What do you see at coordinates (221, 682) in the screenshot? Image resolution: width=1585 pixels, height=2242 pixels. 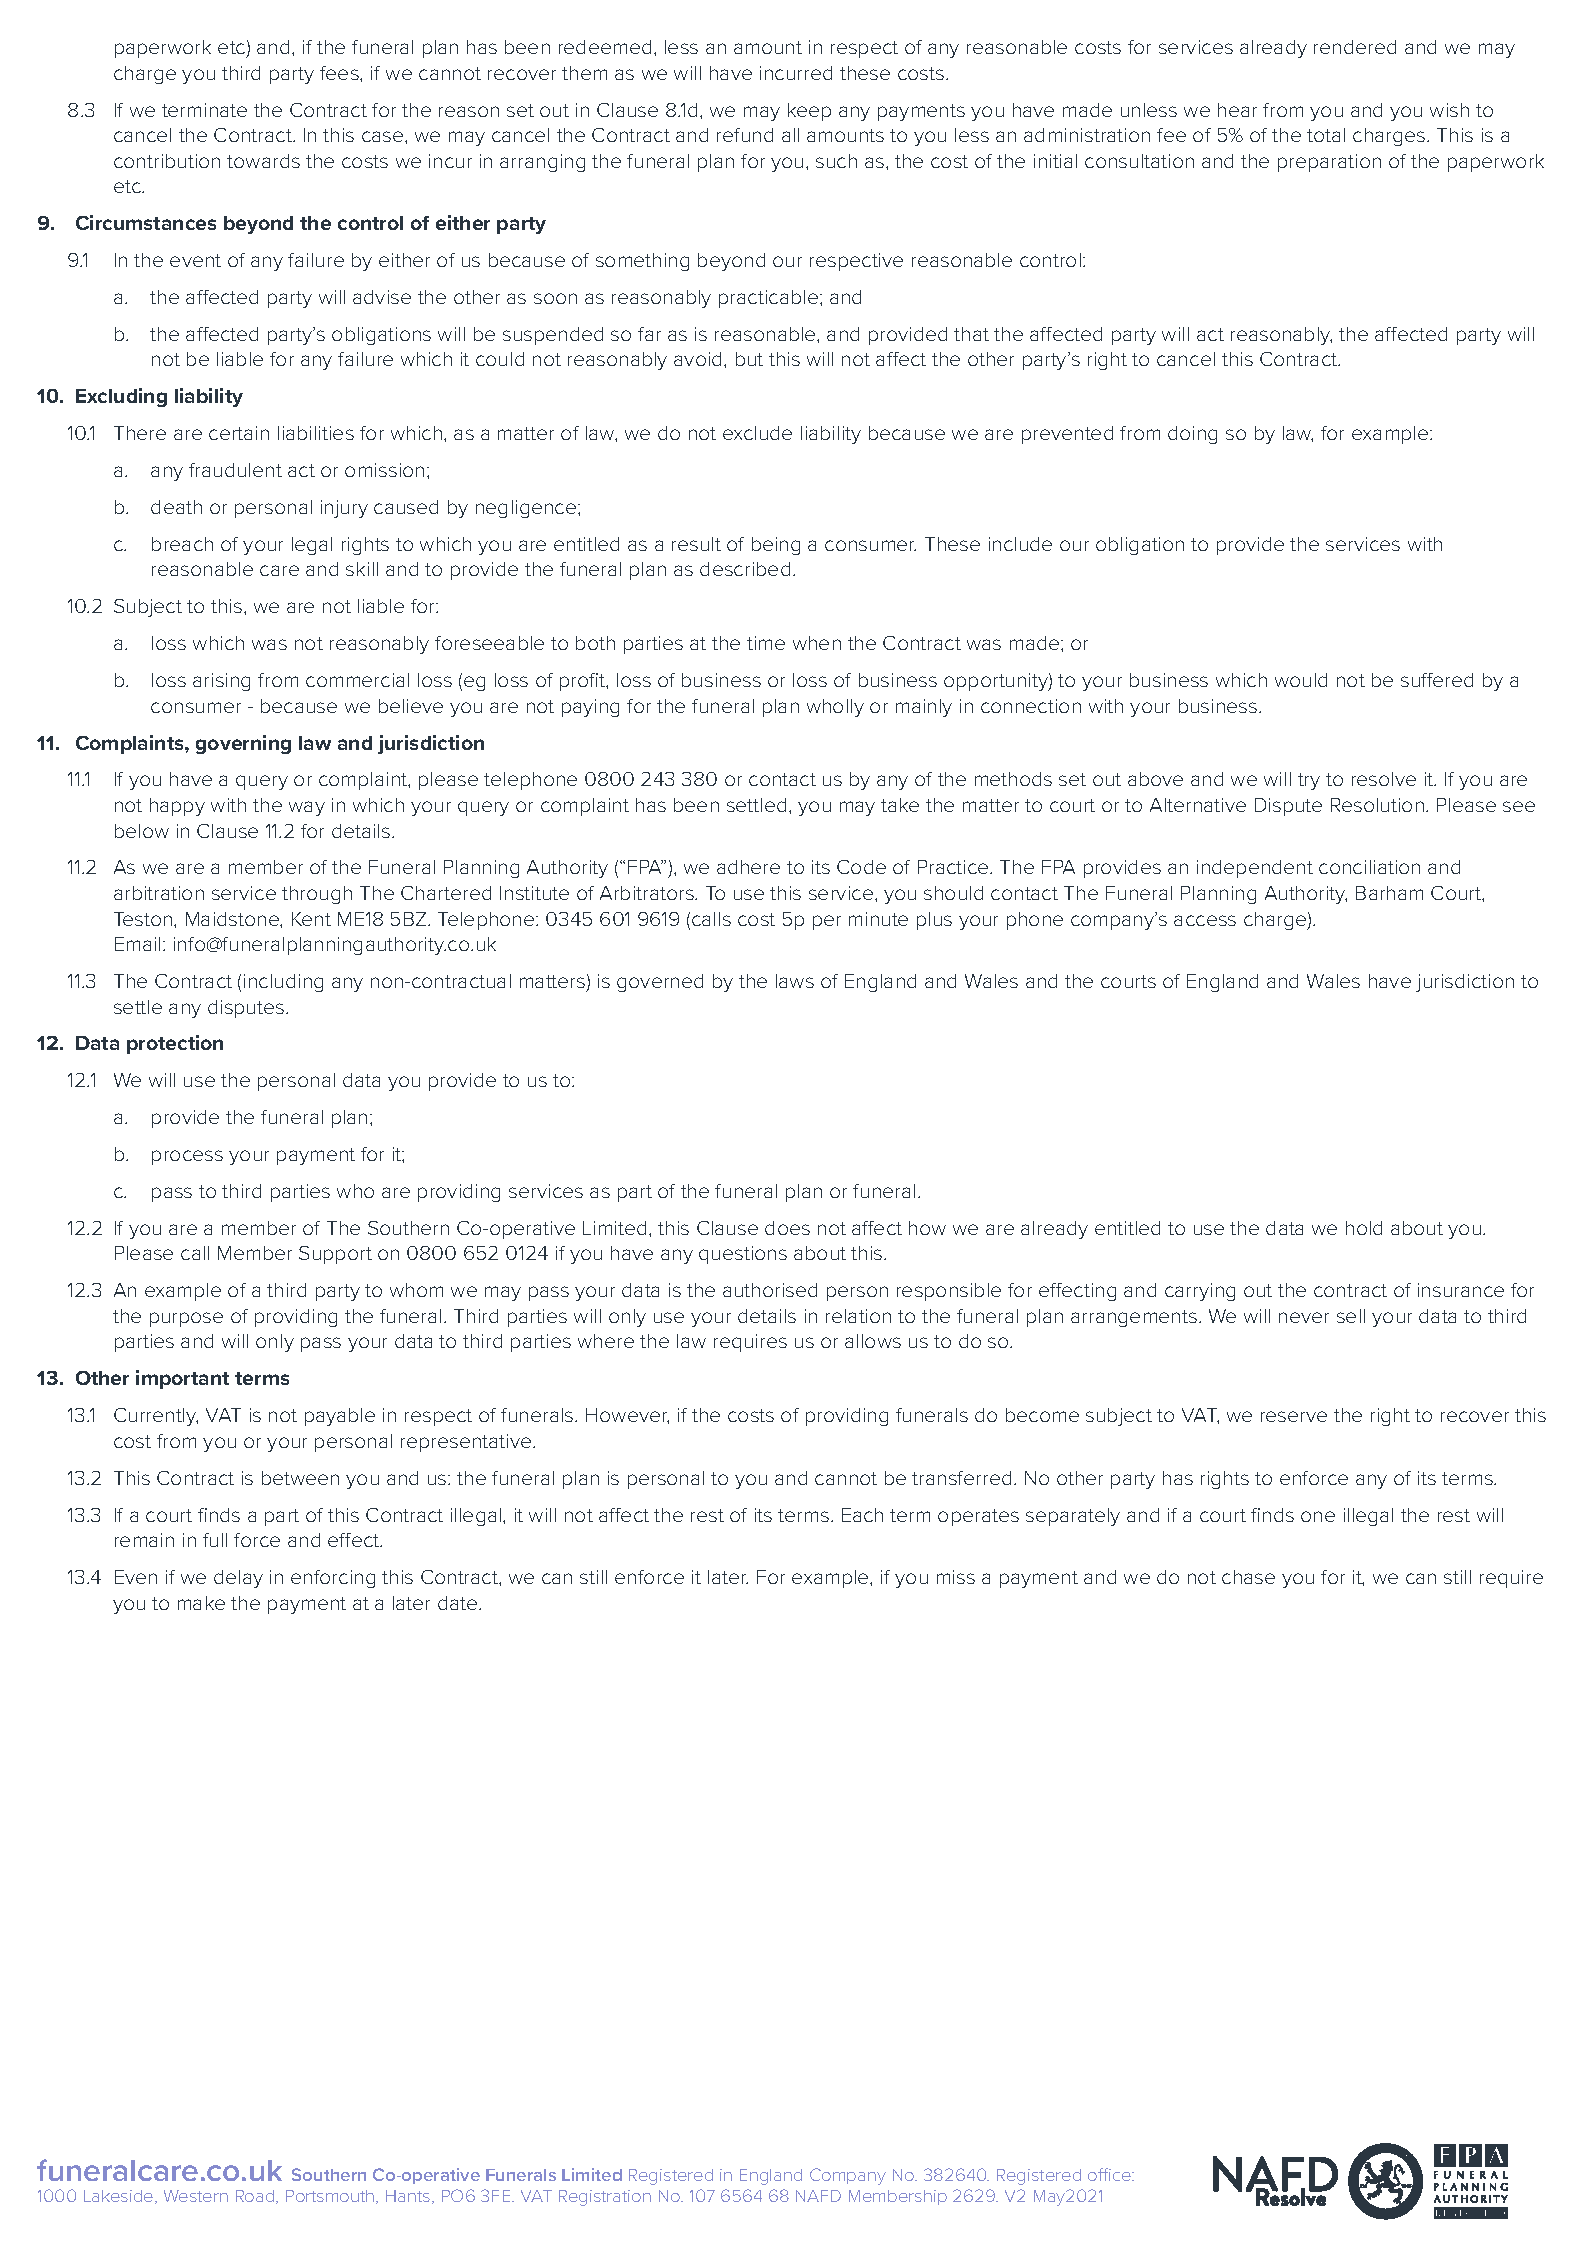 I see `arising` at bounding box center [221, 682].
